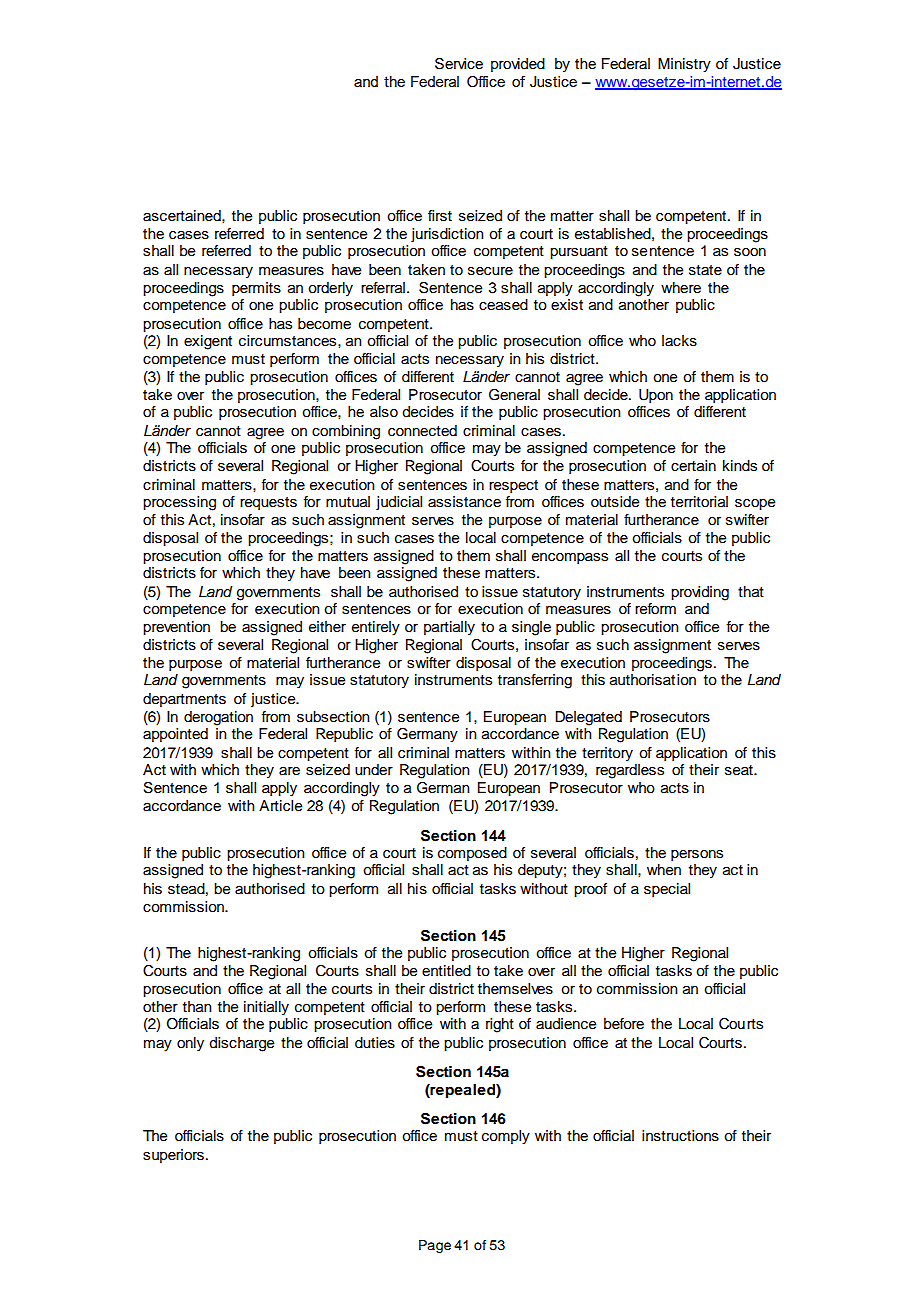 Image resolution: width=924 pixels, height=1308 pixels. What do you see at coordinates (449, 628) in the image?
I see `partially` at bounding box center [449, 628].
